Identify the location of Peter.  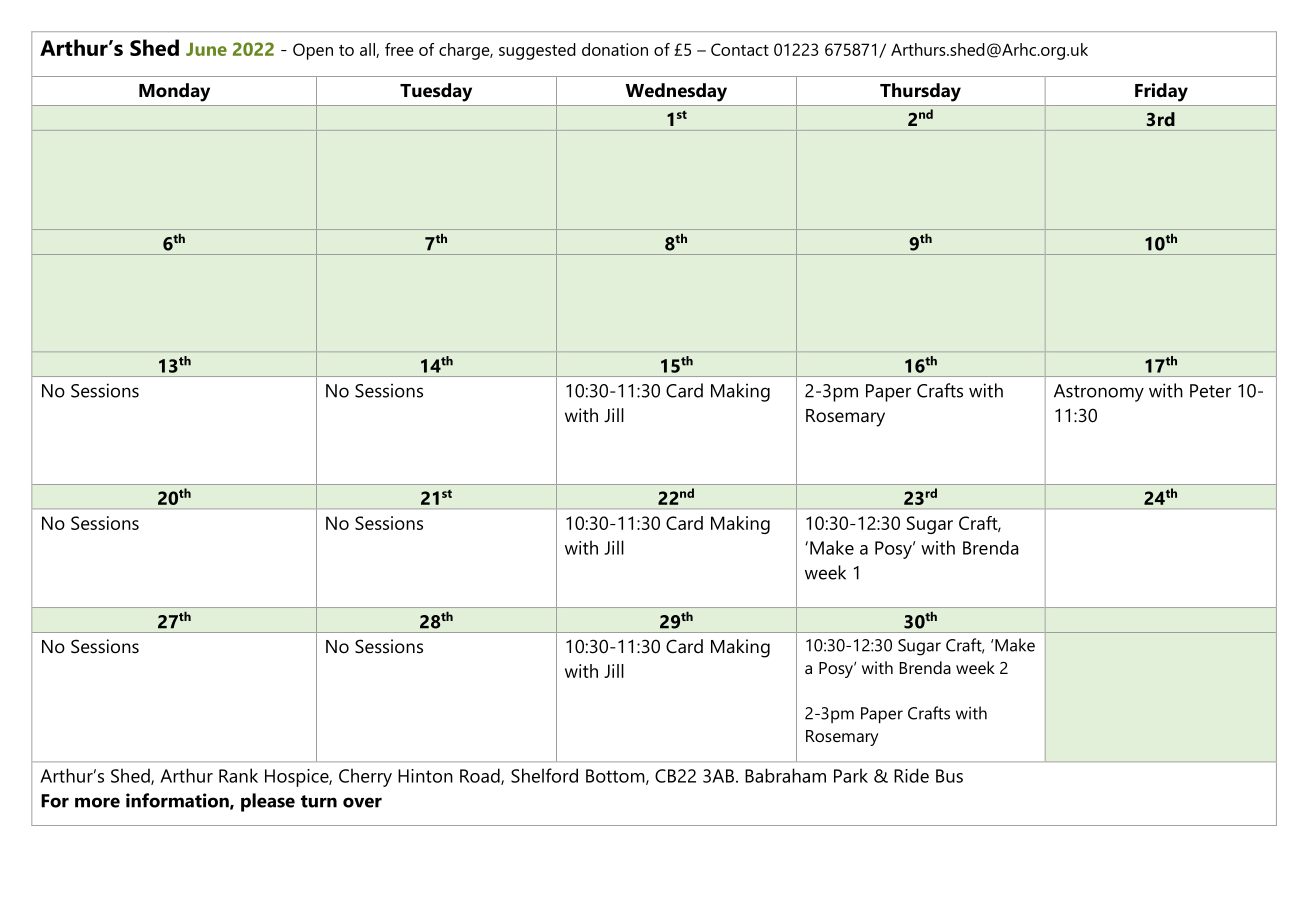
(1210, 391).
